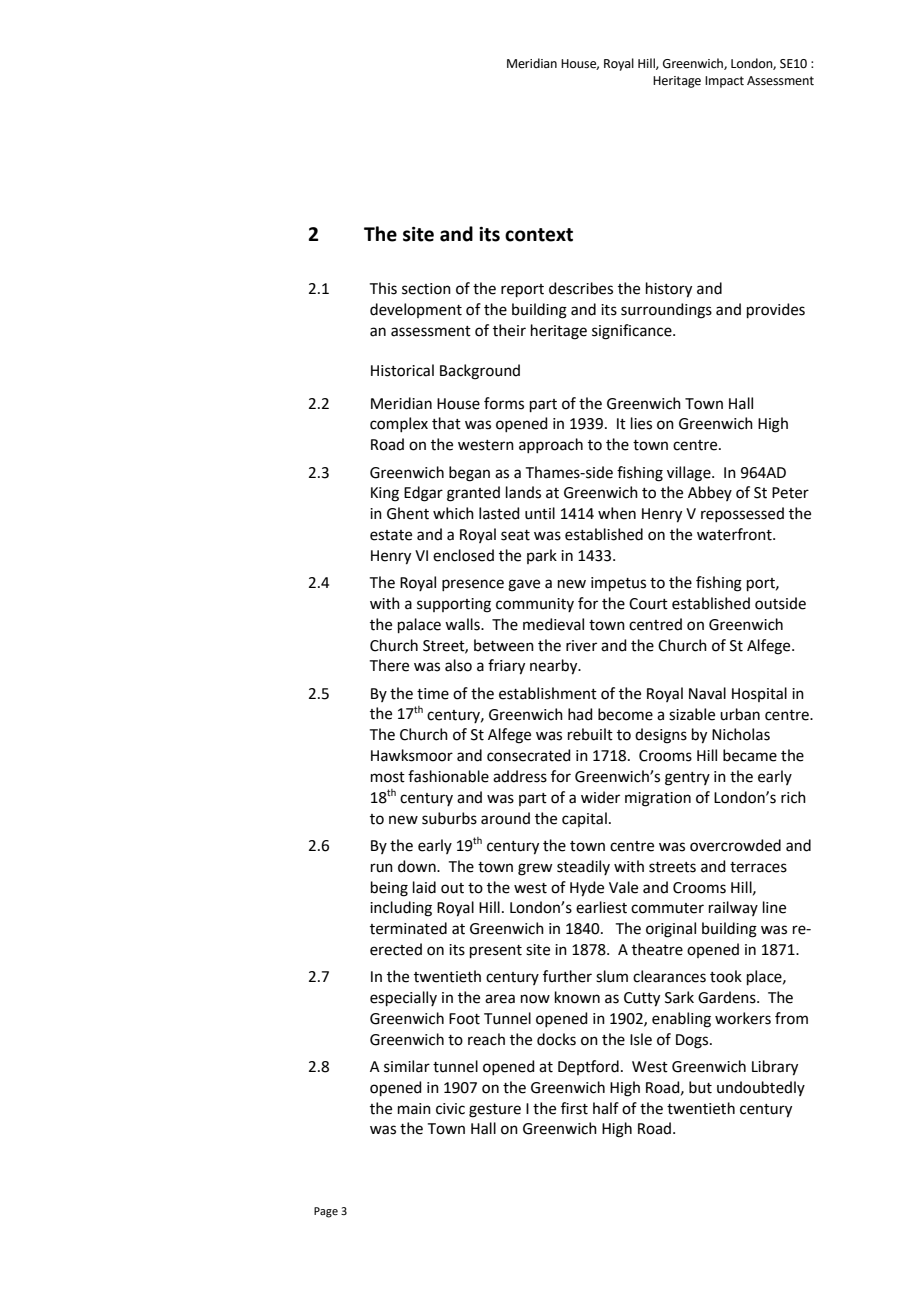  Describe the element at coordinates (735, 845) in the document. I see `overcrowded` at that location.
